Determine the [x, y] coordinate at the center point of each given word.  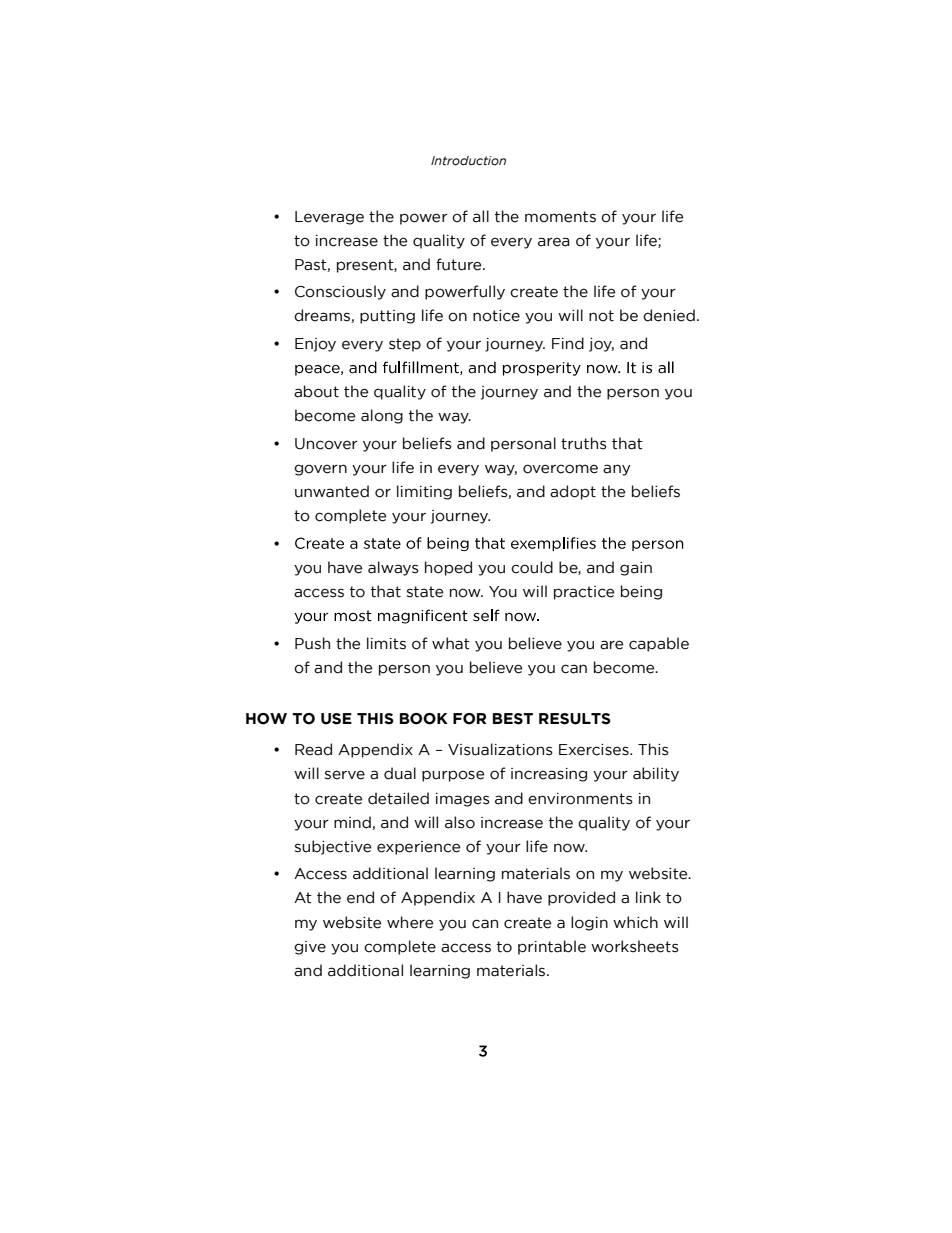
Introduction [468, 161]
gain [636, 569]
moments [560, 217]
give [310, 948]
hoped [448, 568]
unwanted [332, 491]
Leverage [329, 218]
